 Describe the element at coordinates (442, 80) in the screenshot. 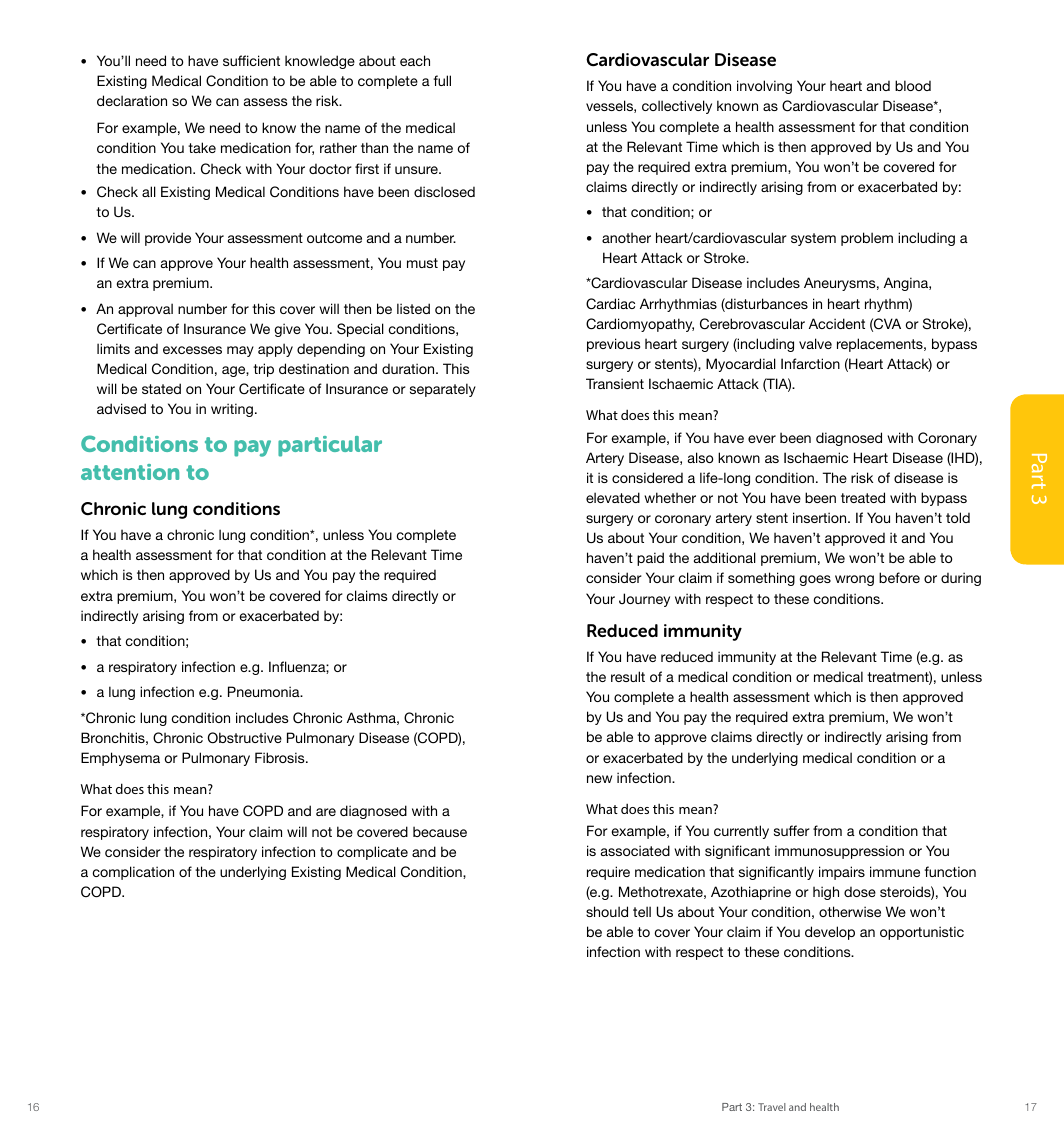

I see `full` at that location.
